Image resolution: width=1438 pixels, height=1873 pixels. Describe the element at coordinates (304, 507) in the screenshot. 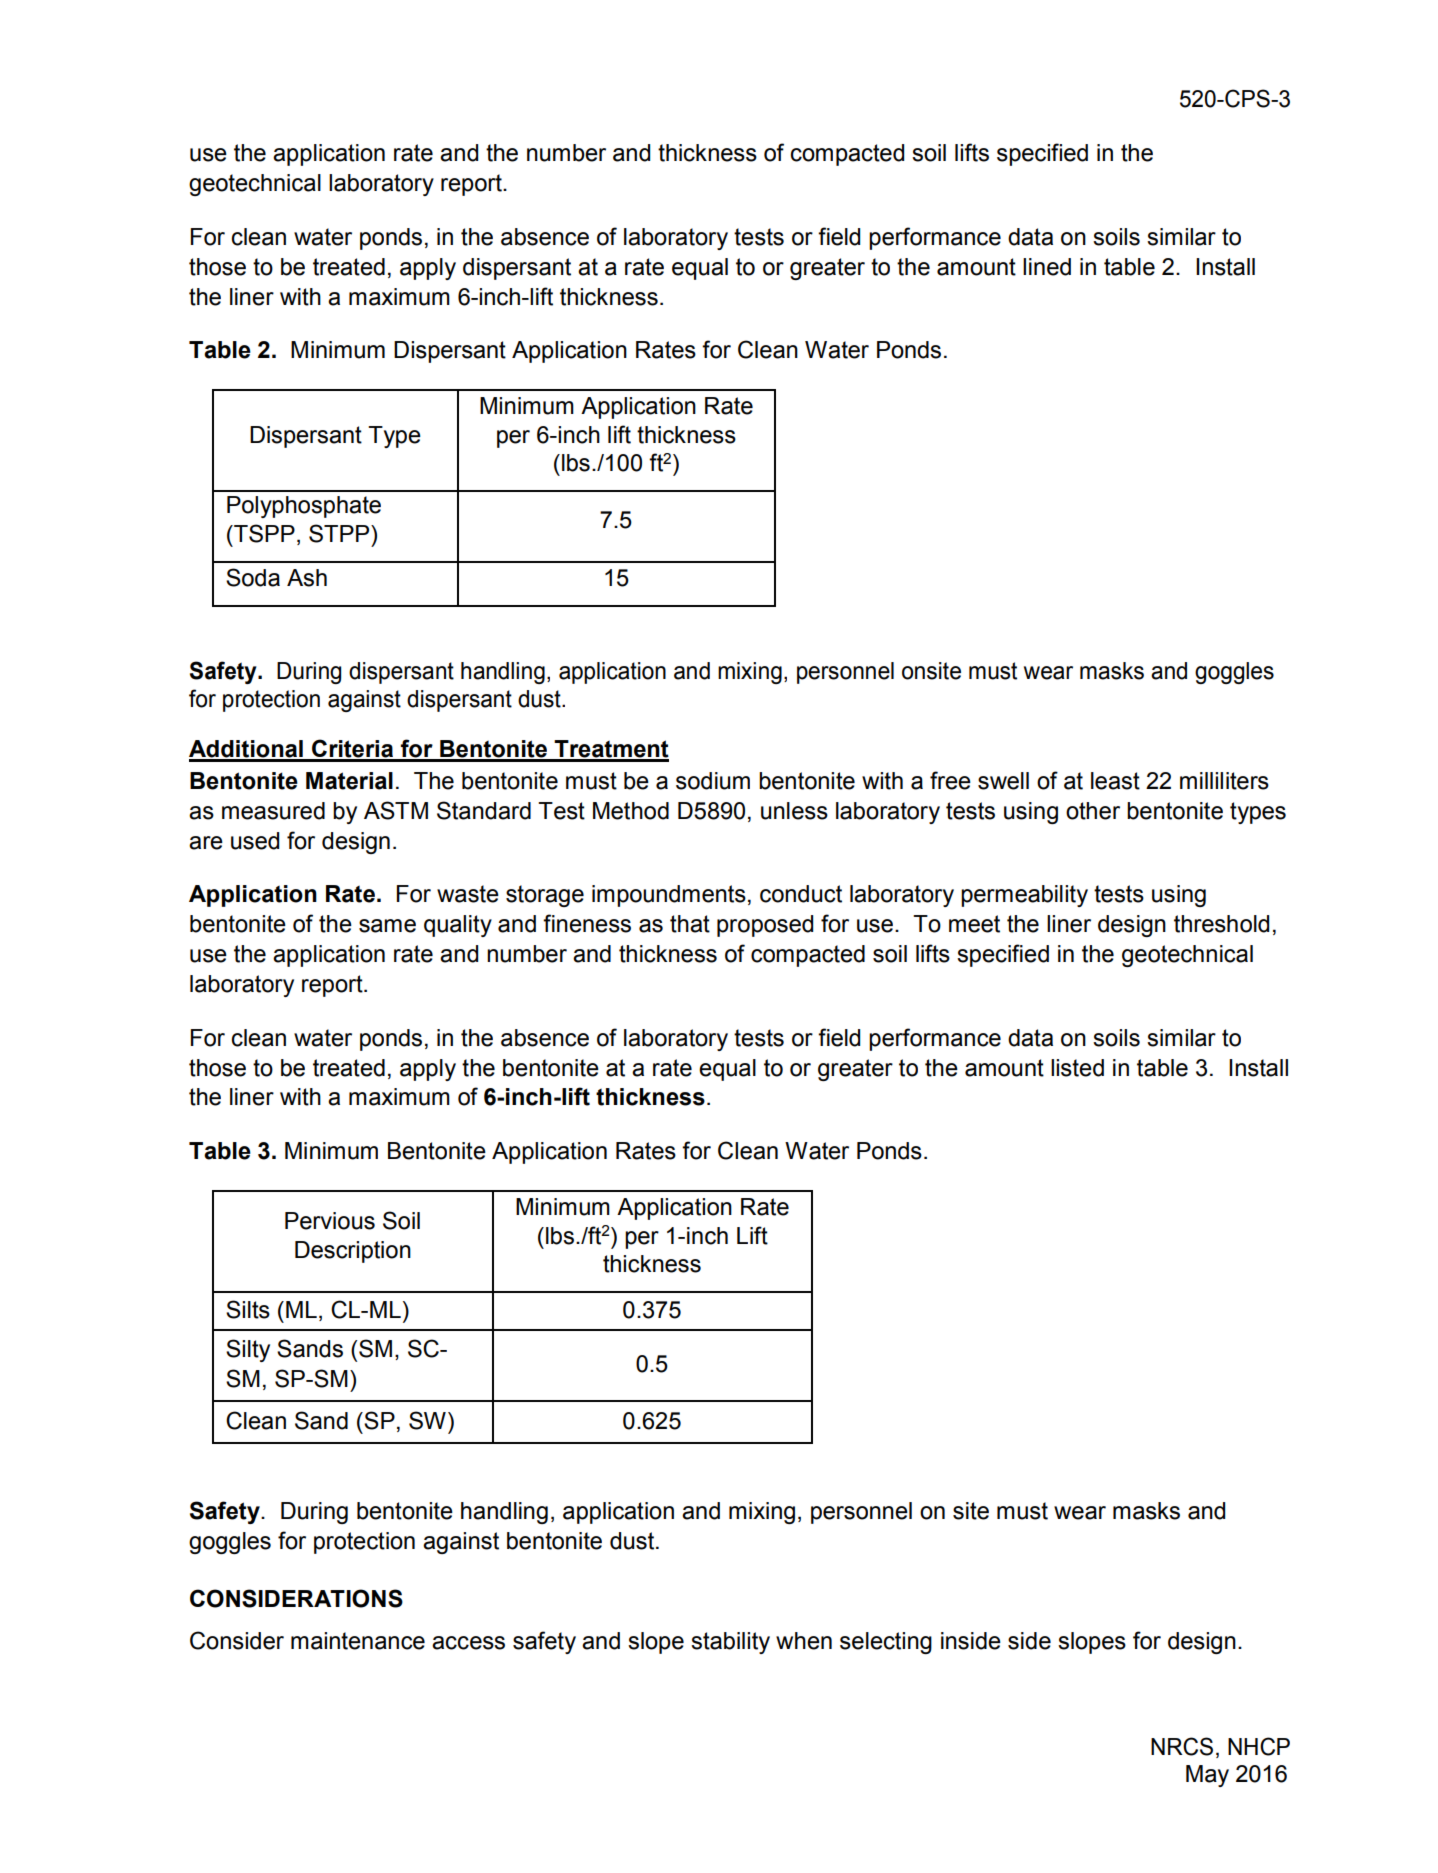

I see `Polyphosphate` at that location.
